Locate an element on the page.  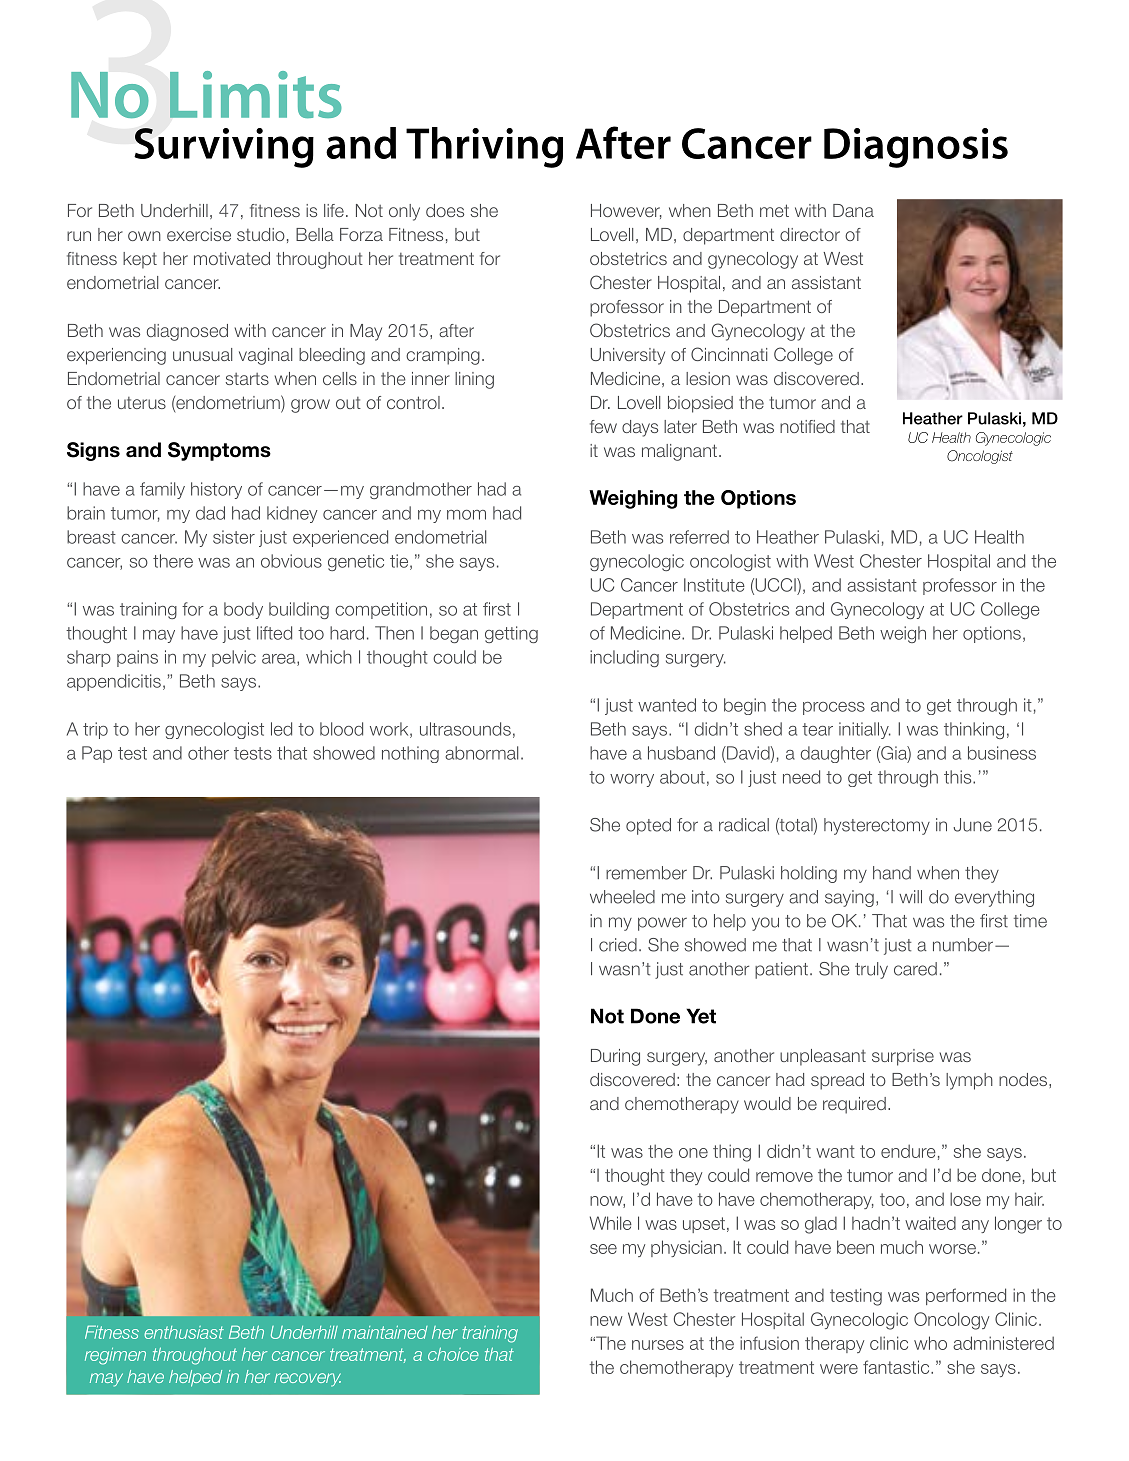
new is located at coordinates (606, 1321).
